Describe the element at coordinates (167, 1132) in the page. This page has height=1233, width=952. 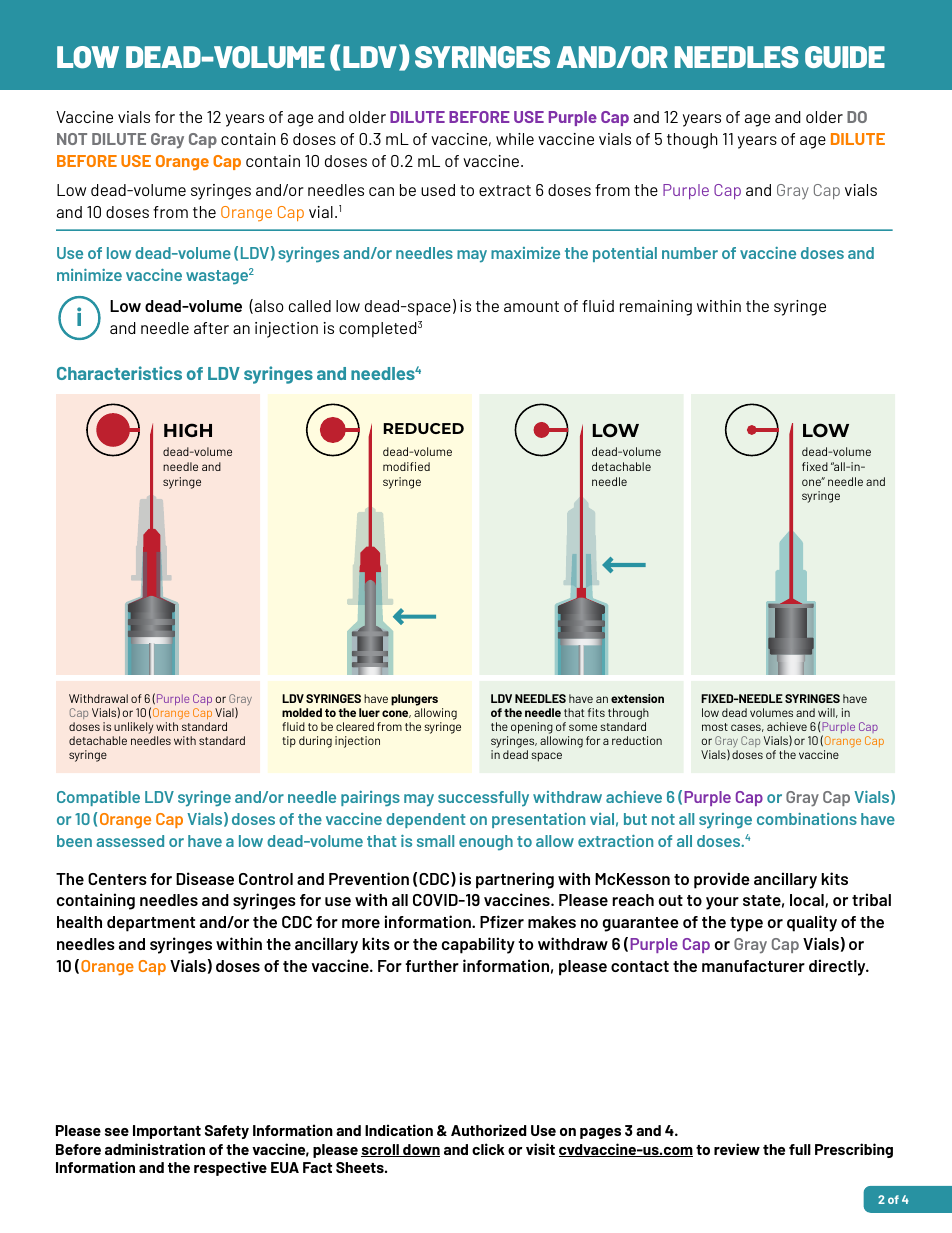
I see `Important` at that location.
